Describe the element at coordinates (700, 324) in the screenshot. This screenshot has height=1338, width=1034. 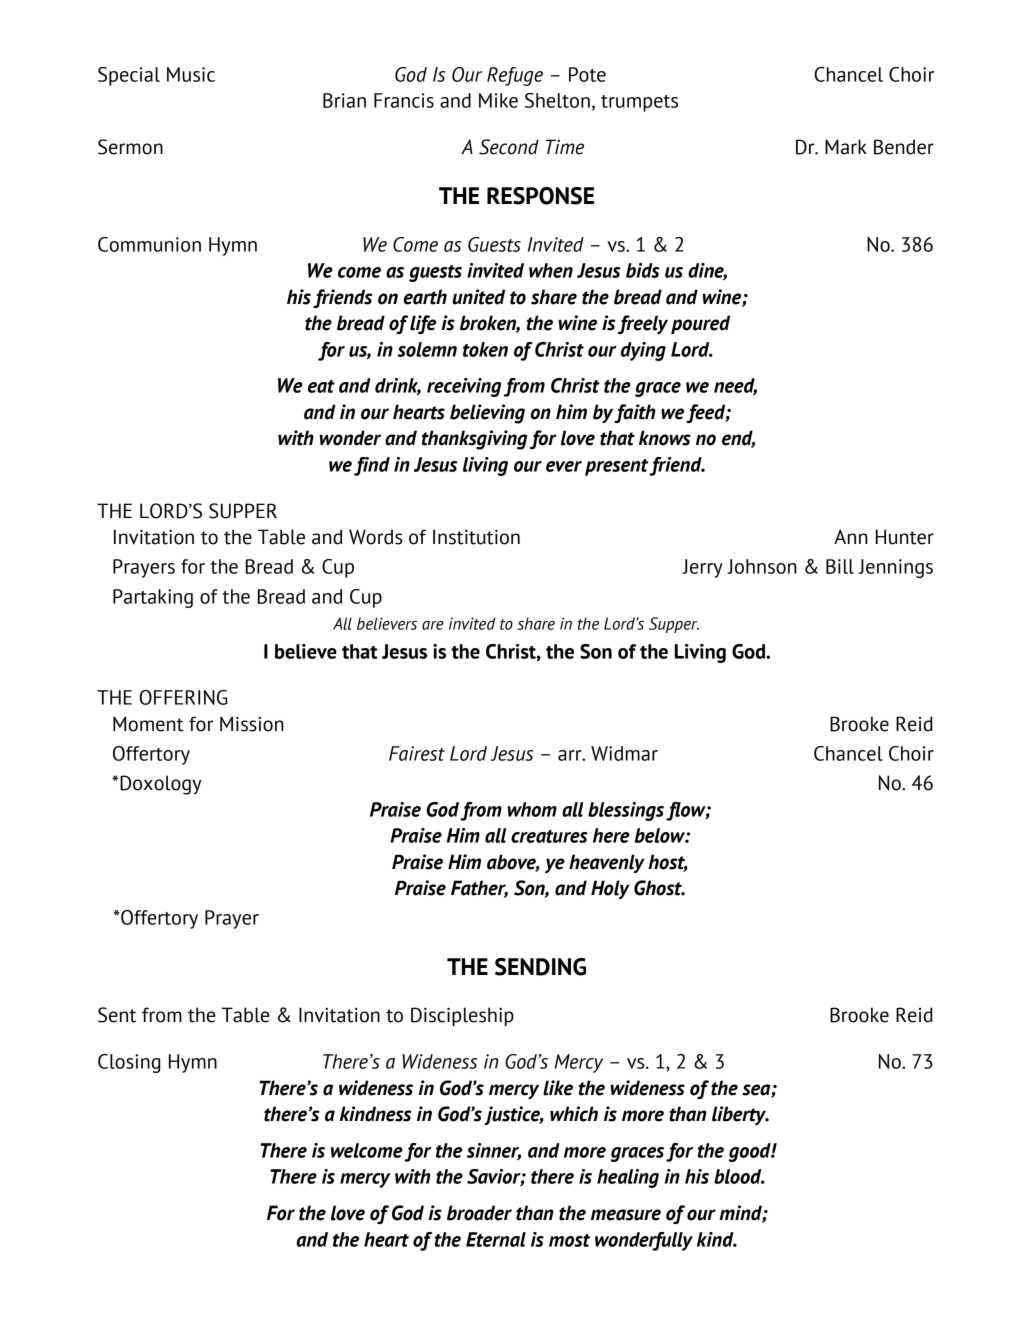
I see `poured` at that location.
